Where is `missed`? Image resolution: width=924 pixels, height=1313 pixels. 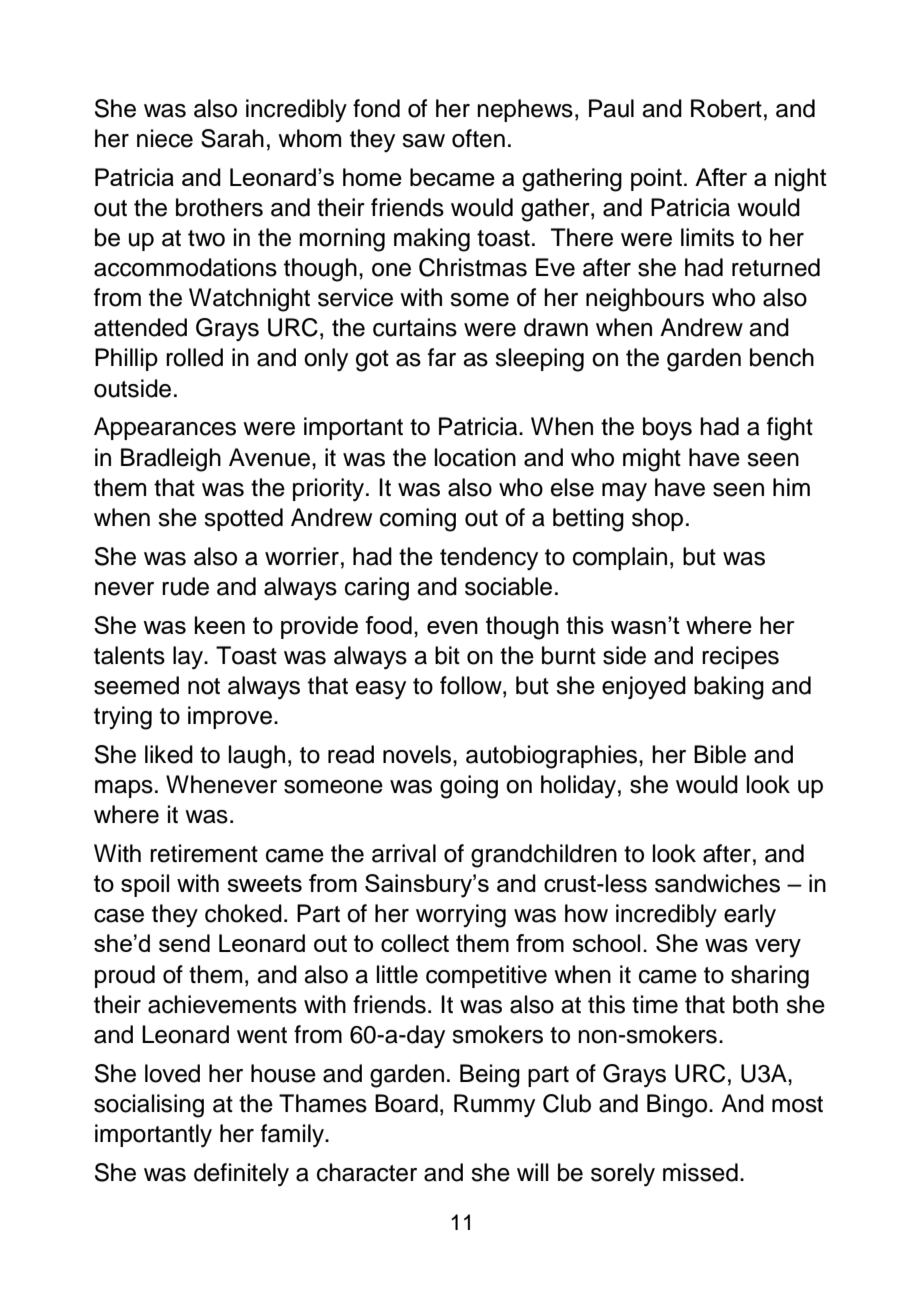 missed is located at coordinates (700, 1172).
